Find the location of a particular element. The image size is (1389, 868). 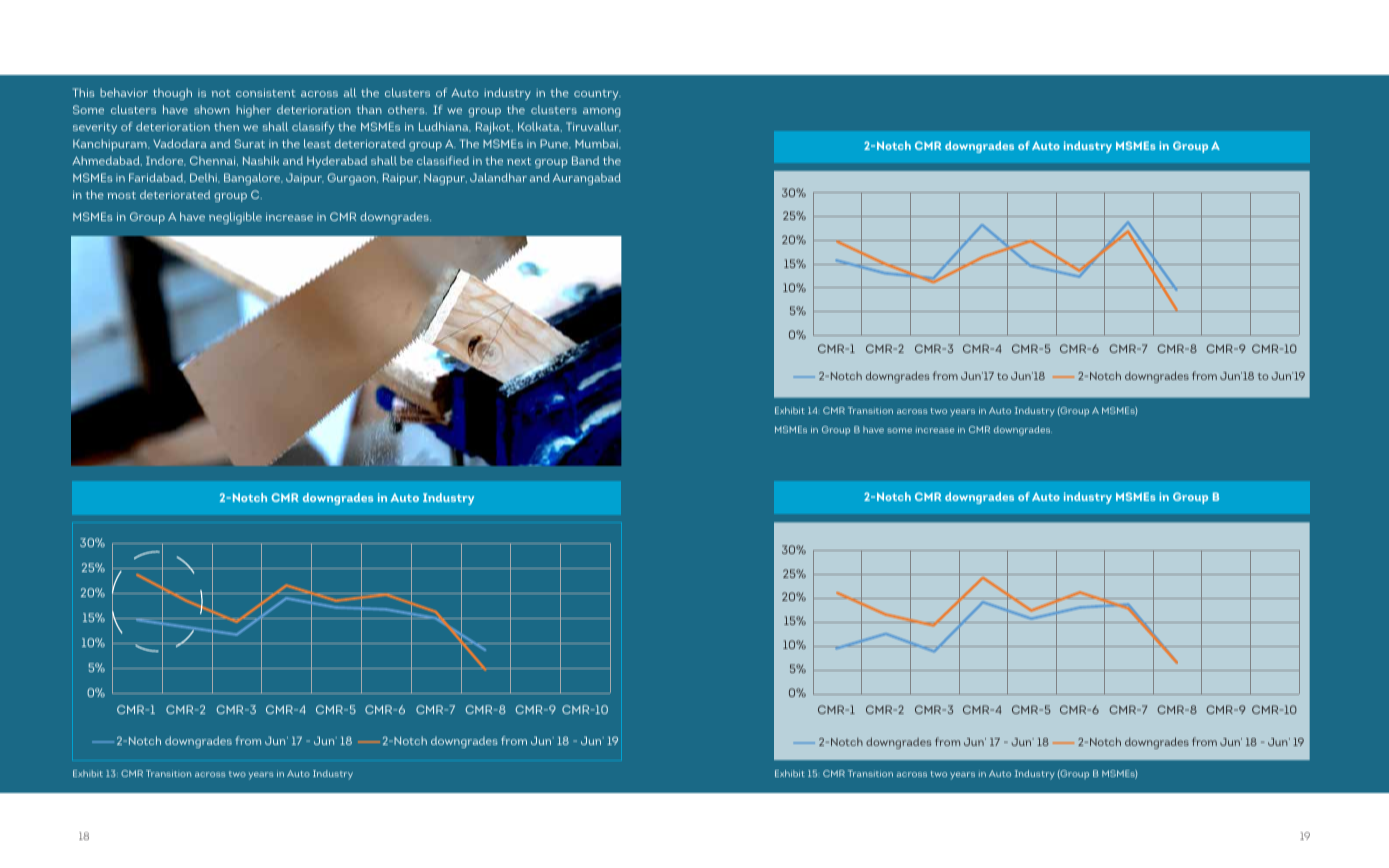

Jalandhar is located at coordinates (498, 177).
